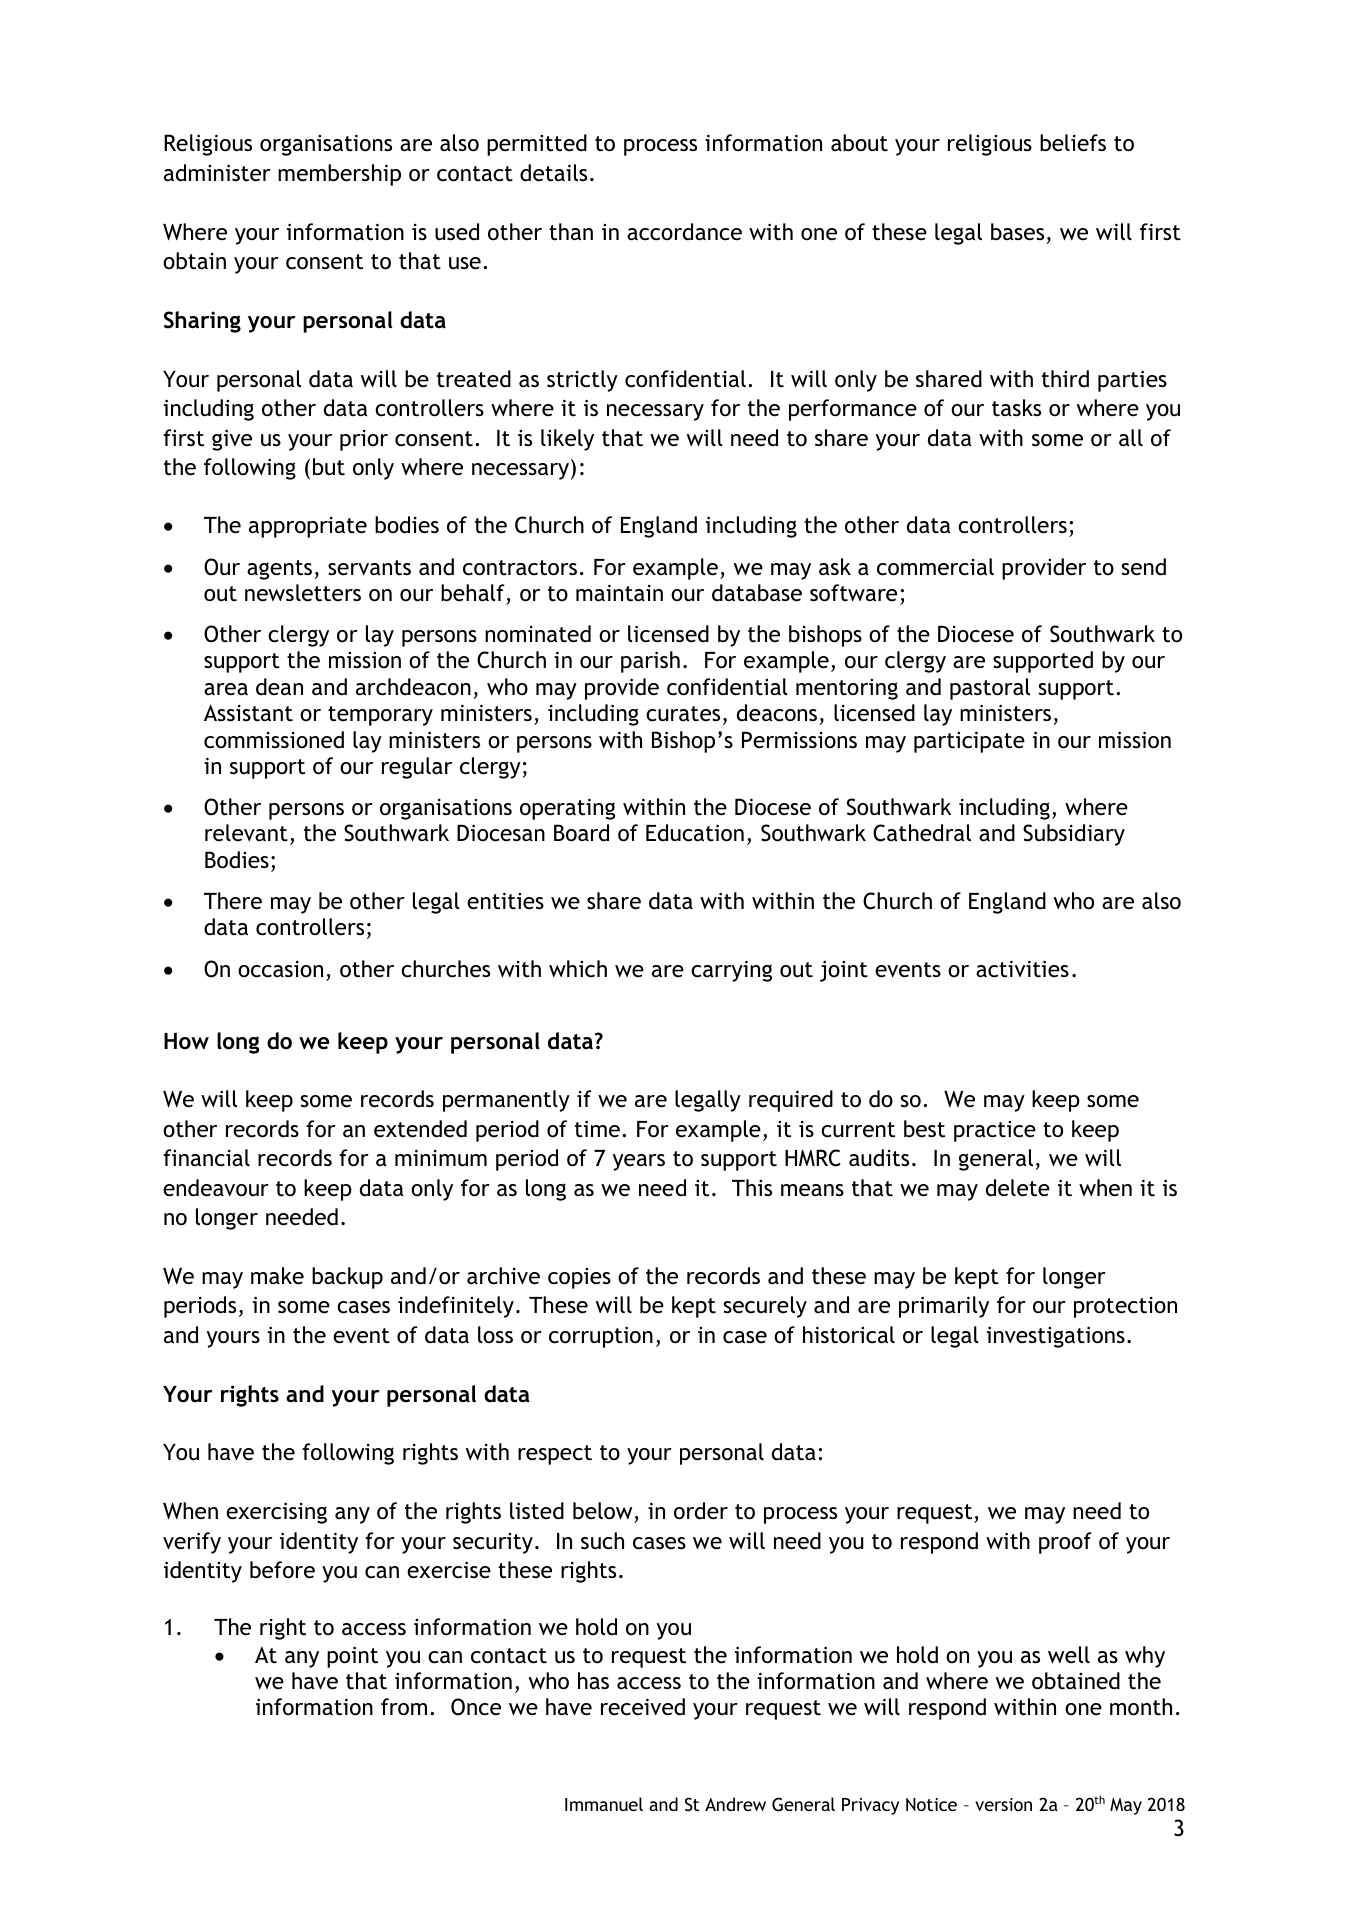 The height and width of the screenshot is (1906, 1348). I want to click on make, so click(277, 1276).
